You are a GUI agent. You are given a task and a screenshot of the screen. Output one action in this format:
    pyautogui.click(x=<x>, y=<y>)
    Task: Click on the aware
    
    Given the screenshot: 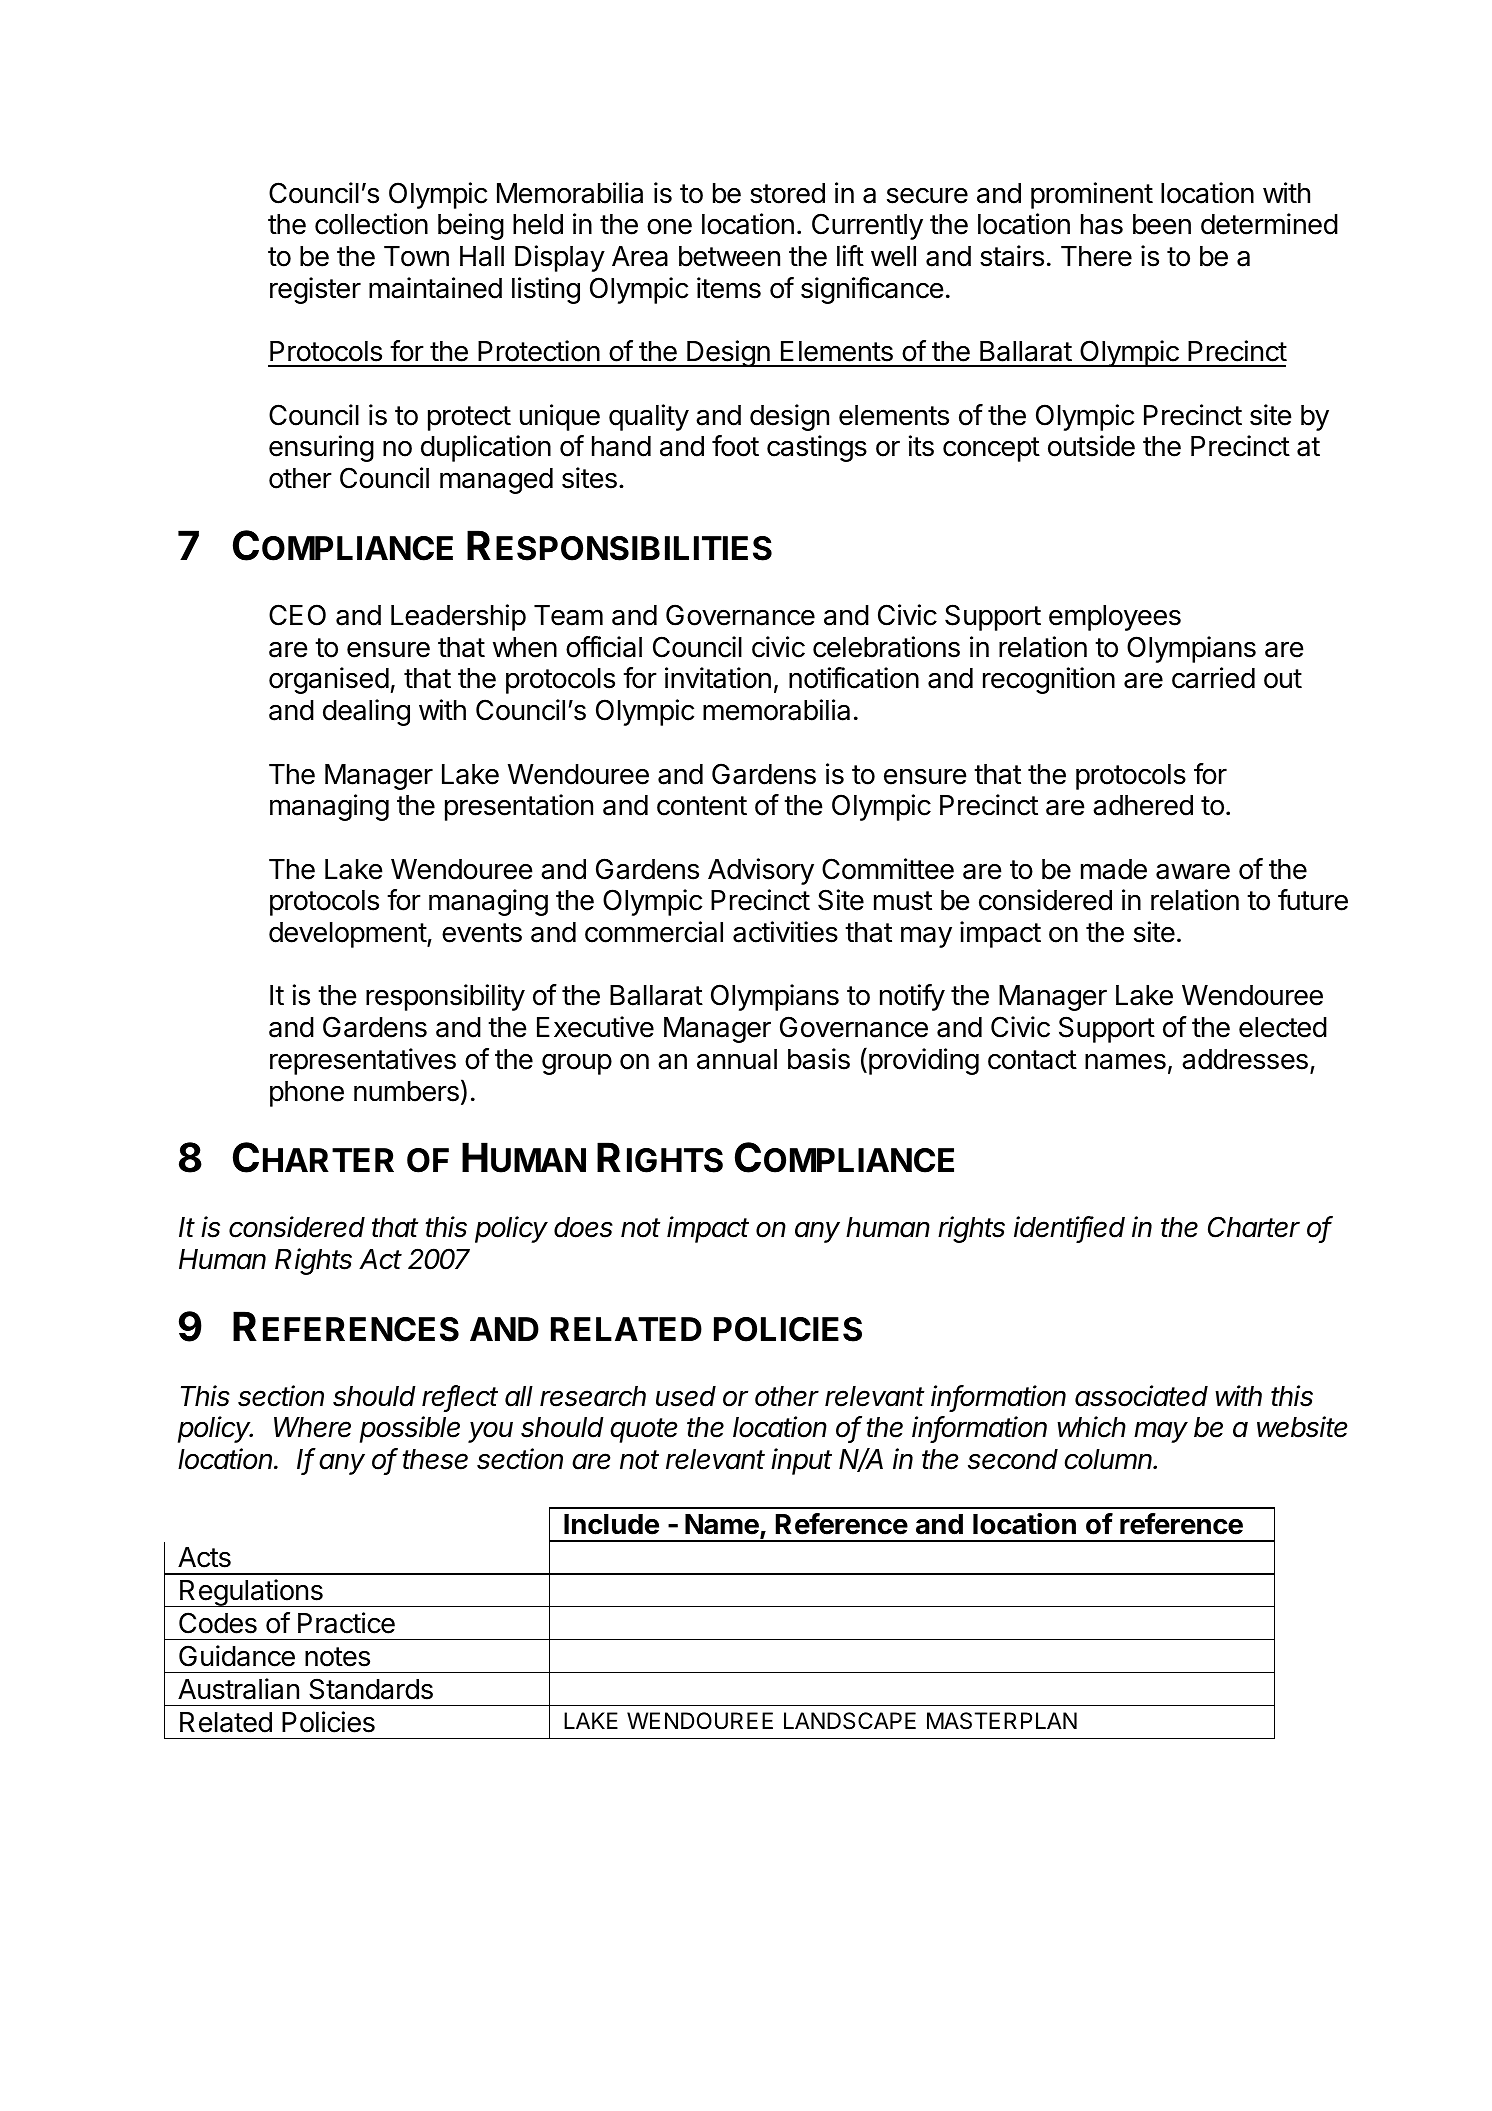 What is the action you would take?
    pyautogui.click(x=1193, y=871)
